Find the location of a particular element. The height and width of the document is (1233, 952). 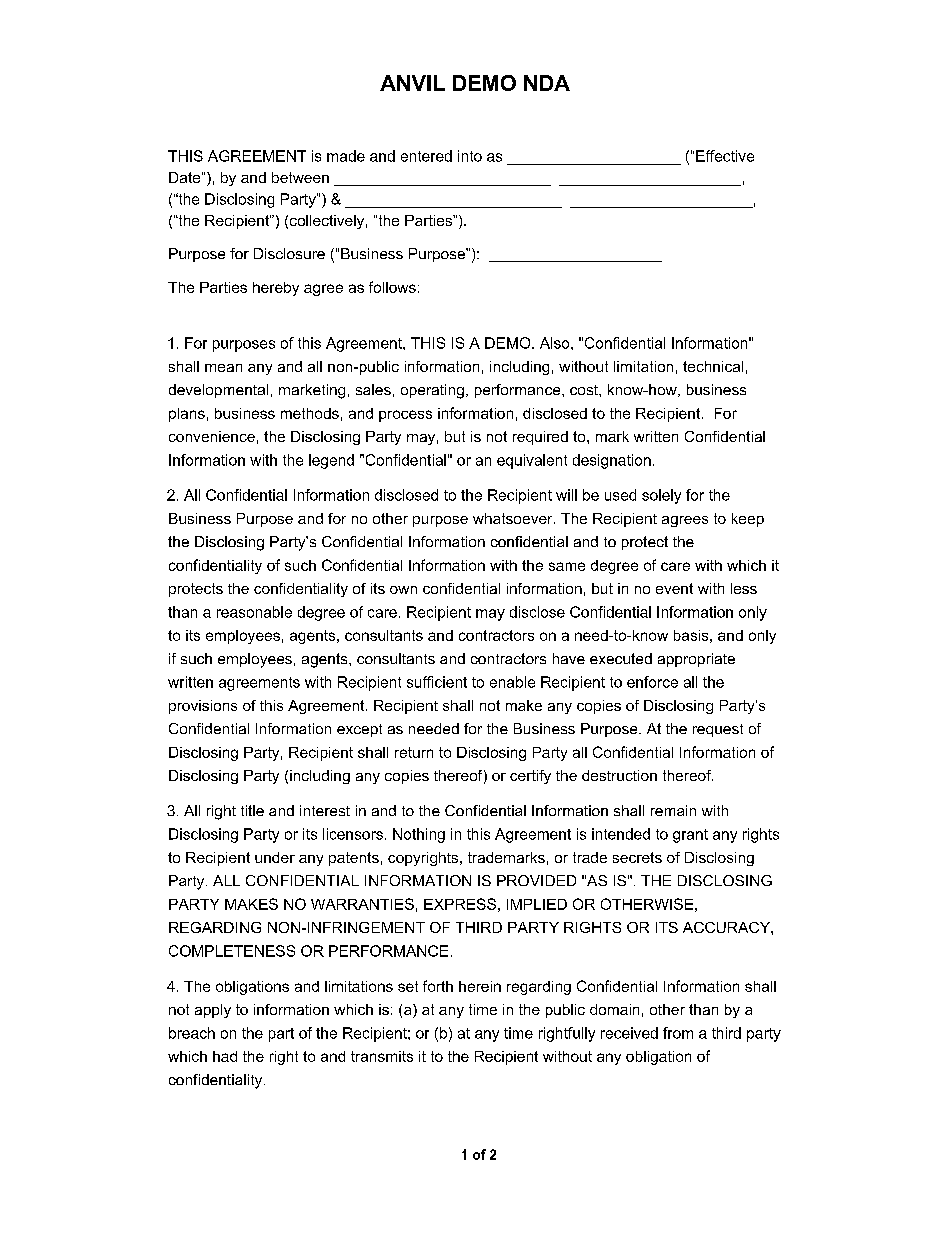

Effective is located at coordinates (725, 156).
